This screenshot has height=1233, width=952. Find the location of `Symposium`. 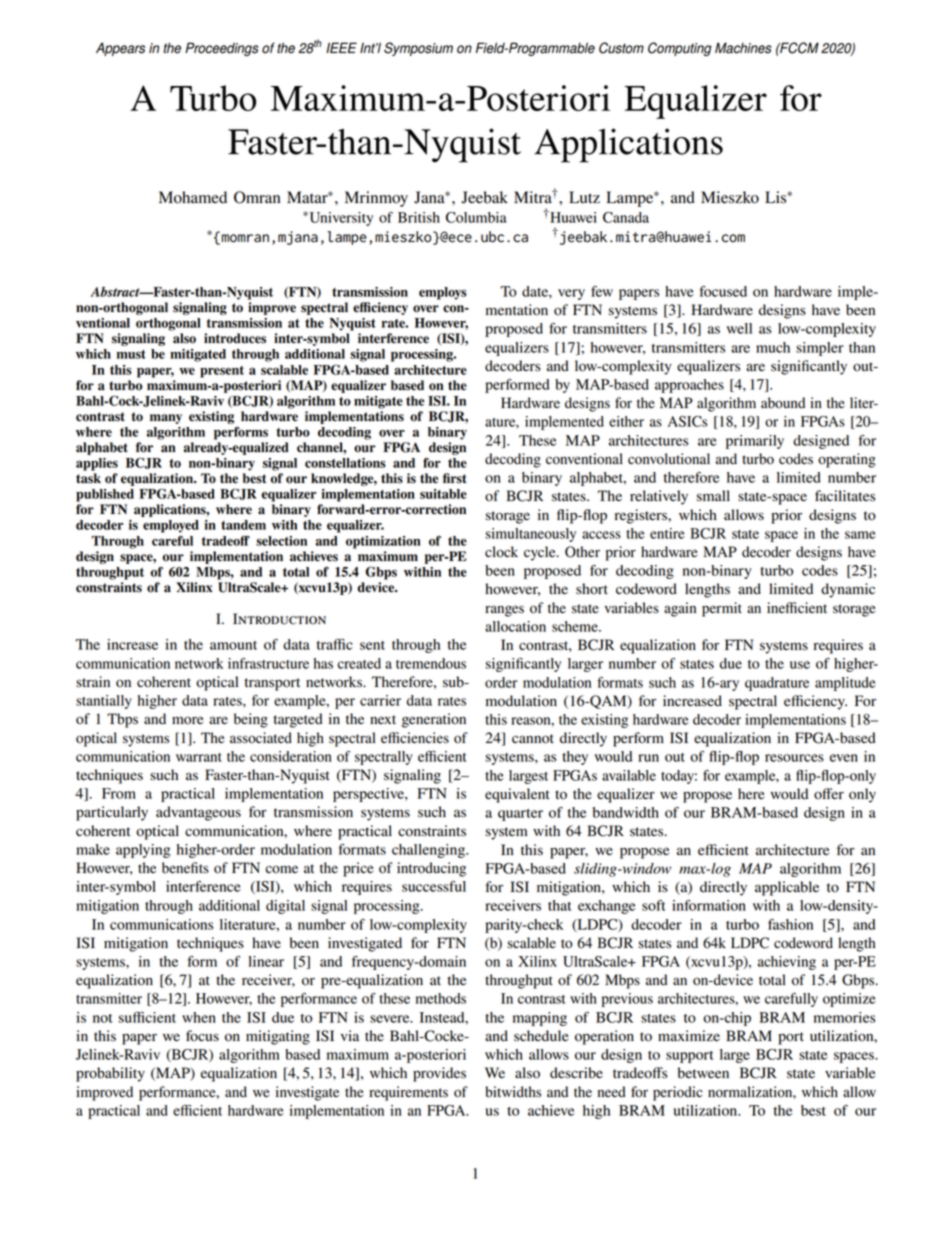

Symposium is located at coordinates (418, 49).
